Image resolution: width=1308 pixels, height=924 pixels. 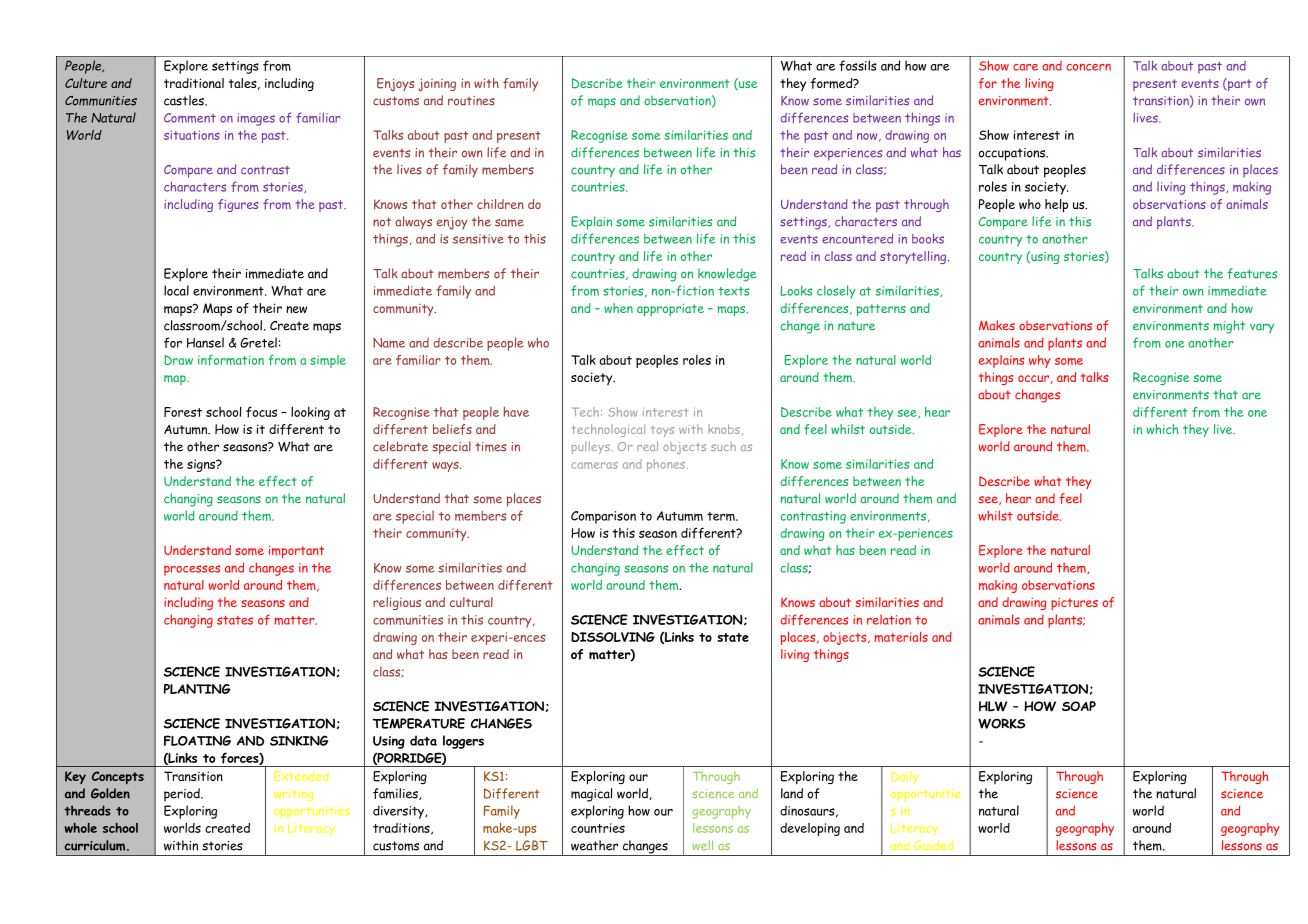 What do you see at coordinates (1088, 67) in the screenshot?
I see `concern` at bounding box center [1088, 67].
